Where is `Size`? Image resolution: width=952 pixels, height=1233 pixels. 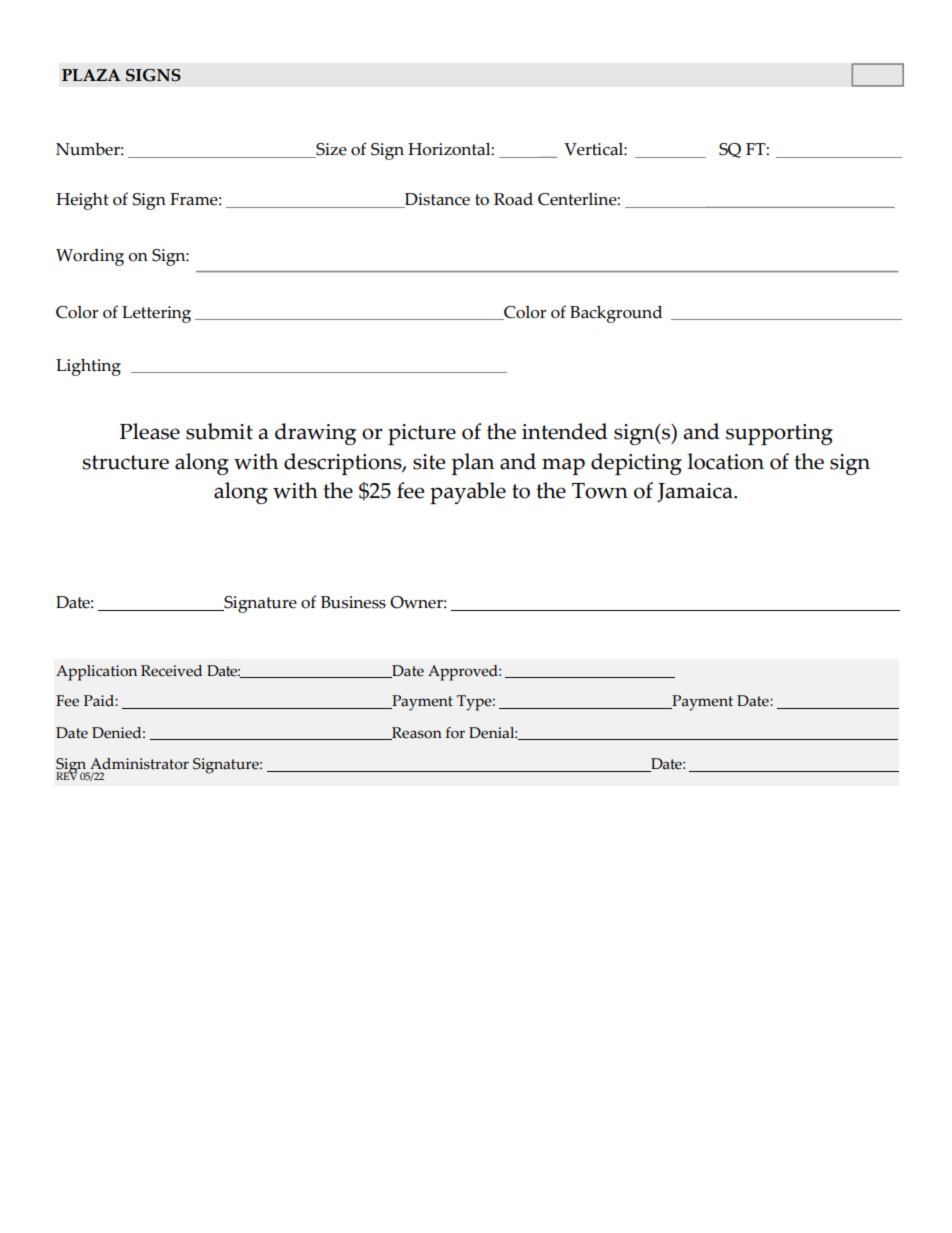
Size is located at coordinates (330, 150).
